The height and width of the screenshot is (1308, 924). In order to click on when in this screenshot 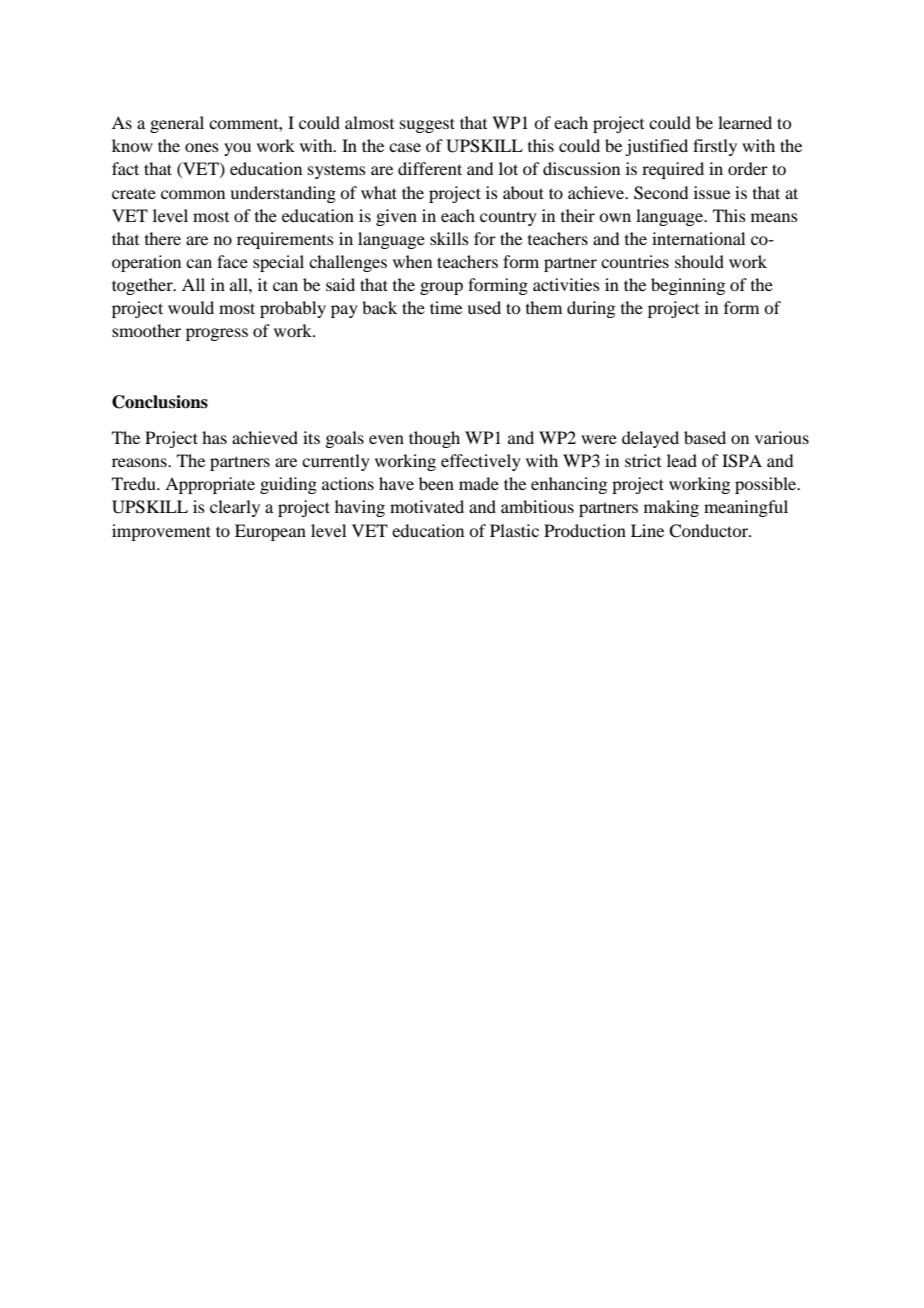, I will do `click(412, 261)`.
